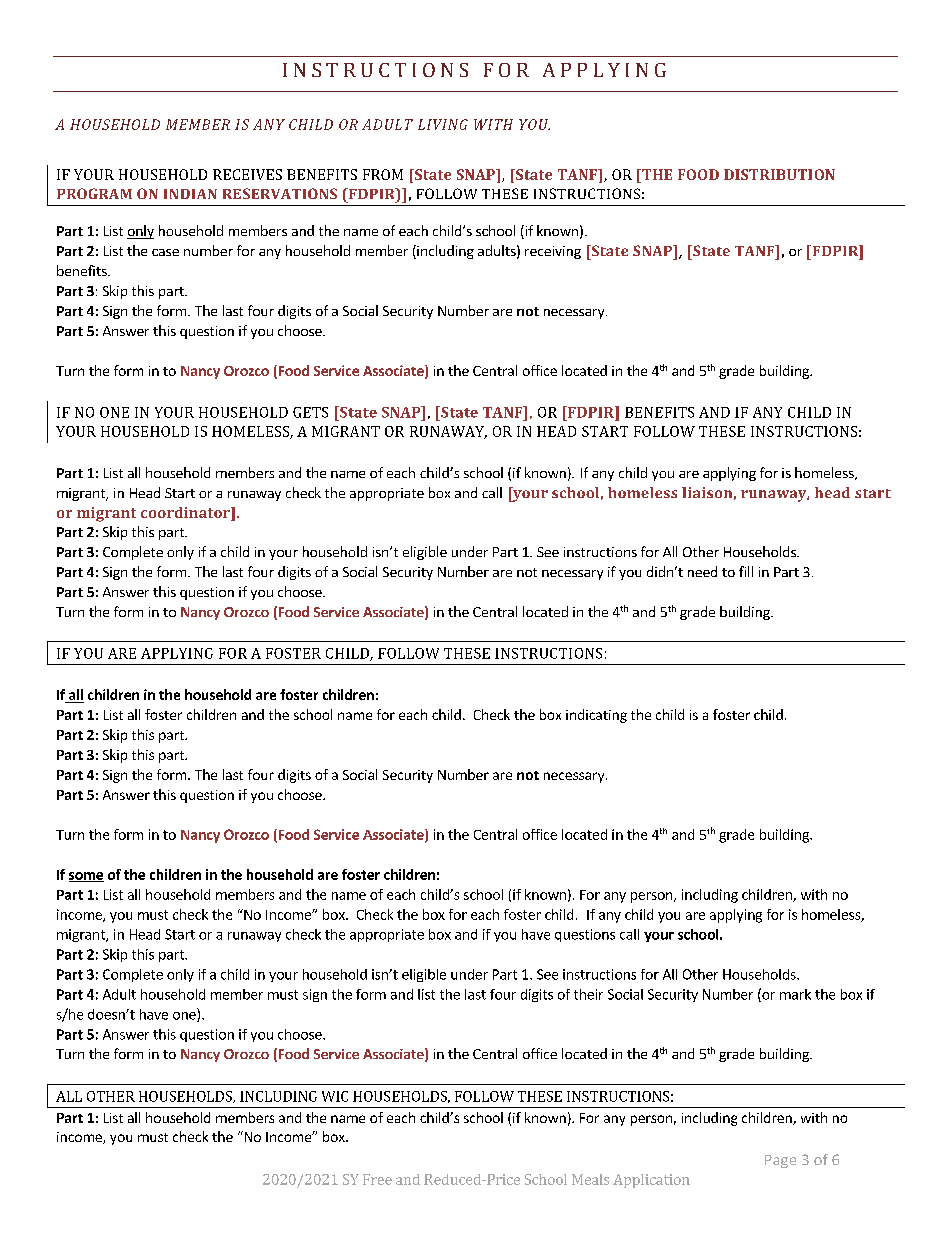 The width and height of the image is (952, 1233). Describe the element at coordinates (443, 124) in the image. I see `LIVING` at that location.
